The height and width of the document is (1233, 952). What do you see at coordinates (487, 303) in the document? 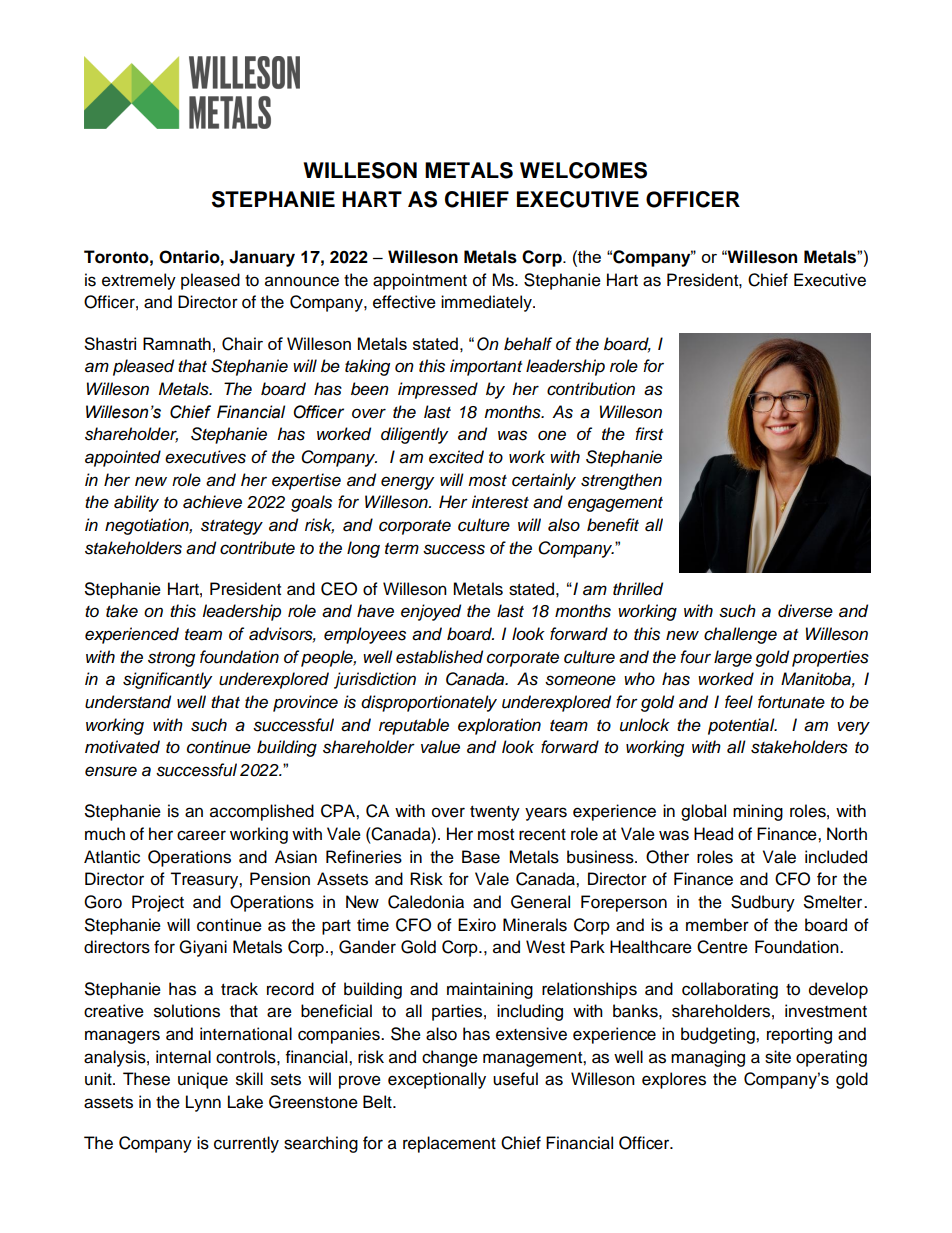
I see `immediately` at bounding box center [487, 303].
